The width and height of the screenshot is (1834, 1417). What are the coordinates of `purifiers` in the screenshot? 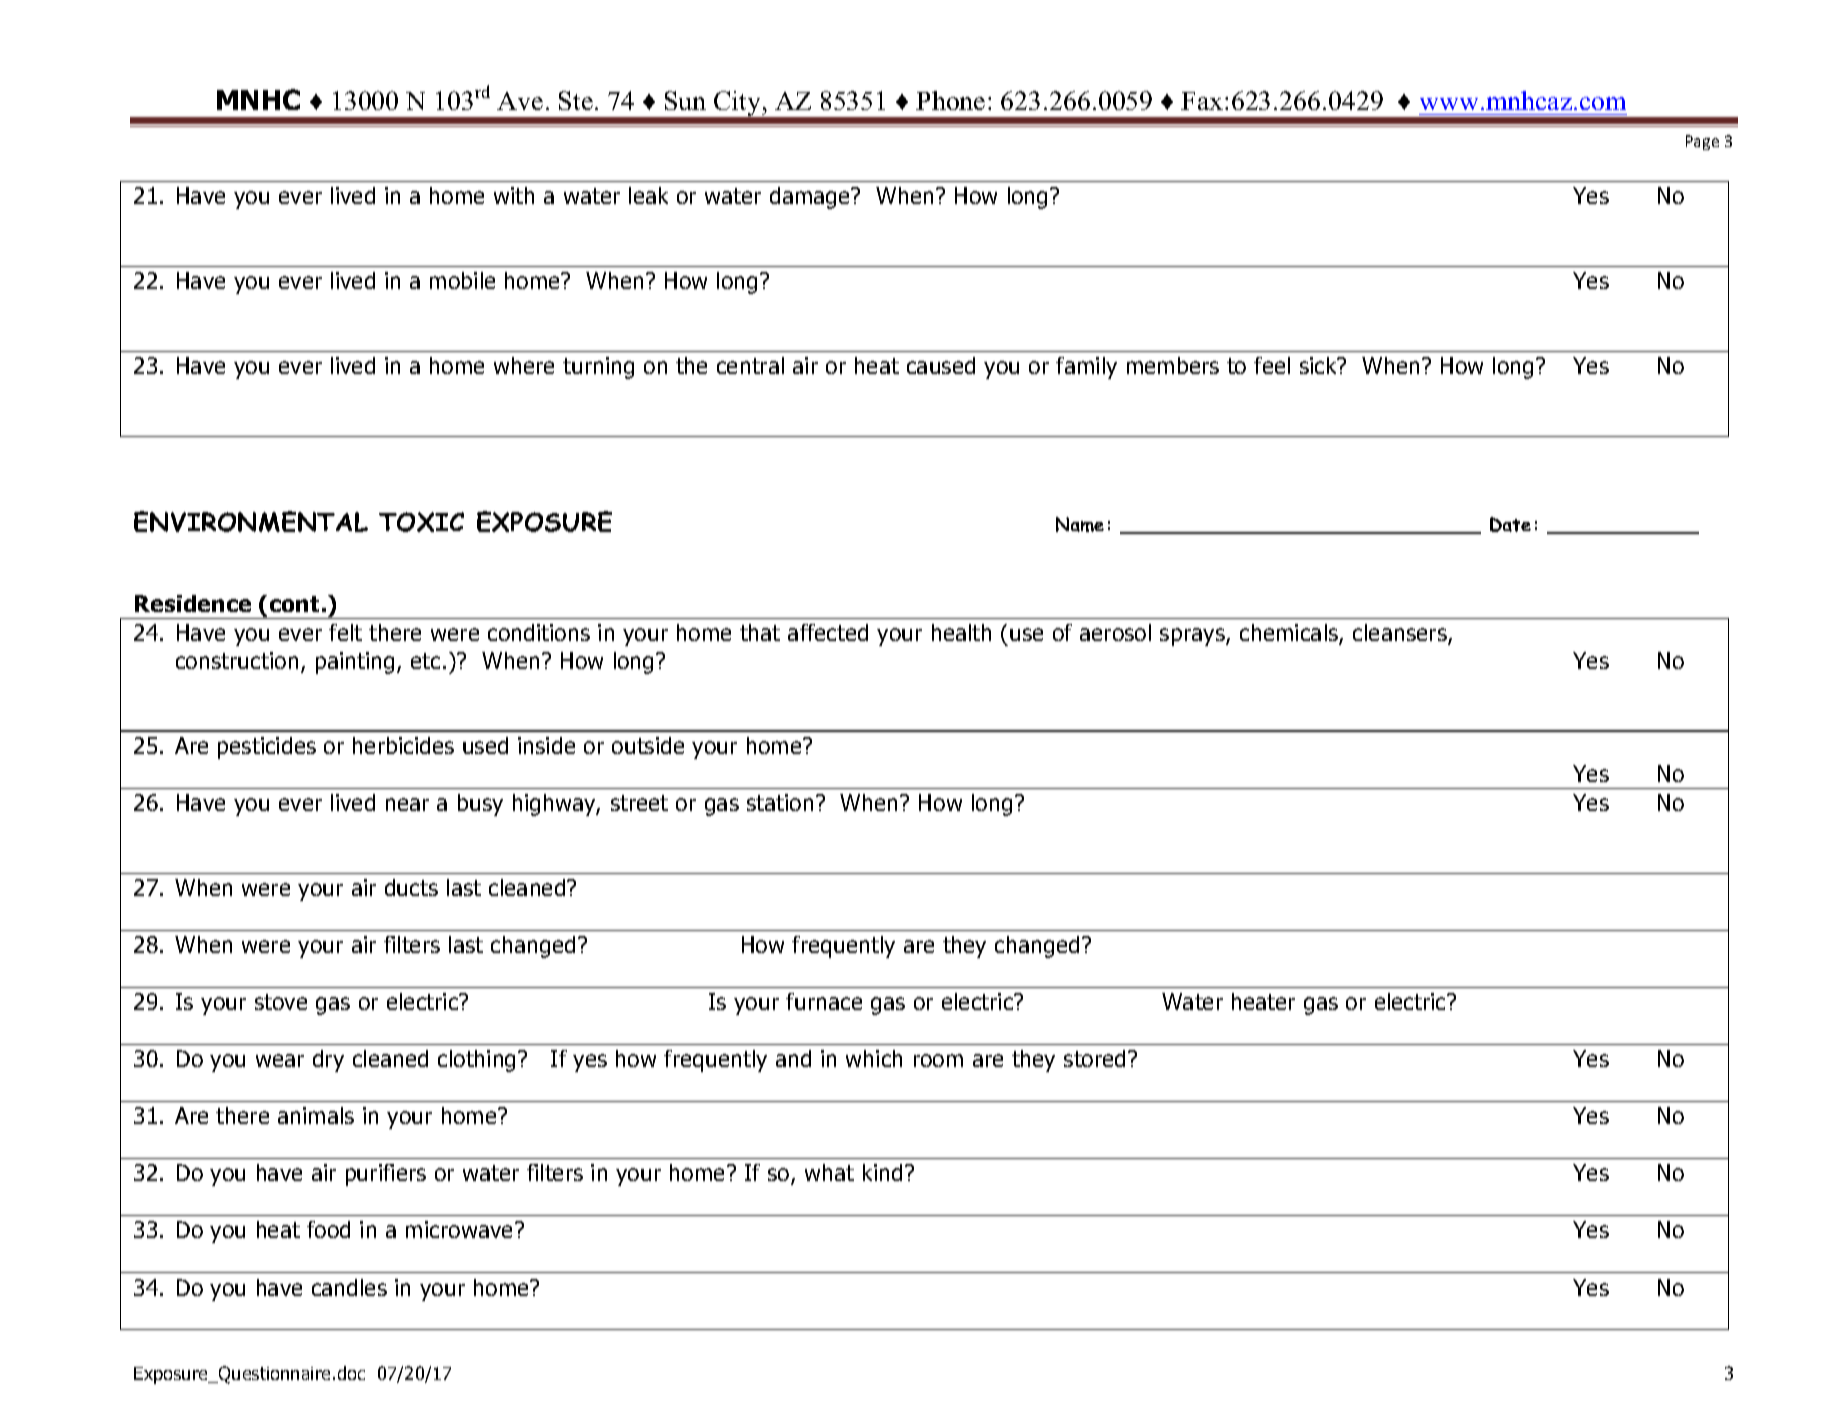 It's located at (386, 1175).
